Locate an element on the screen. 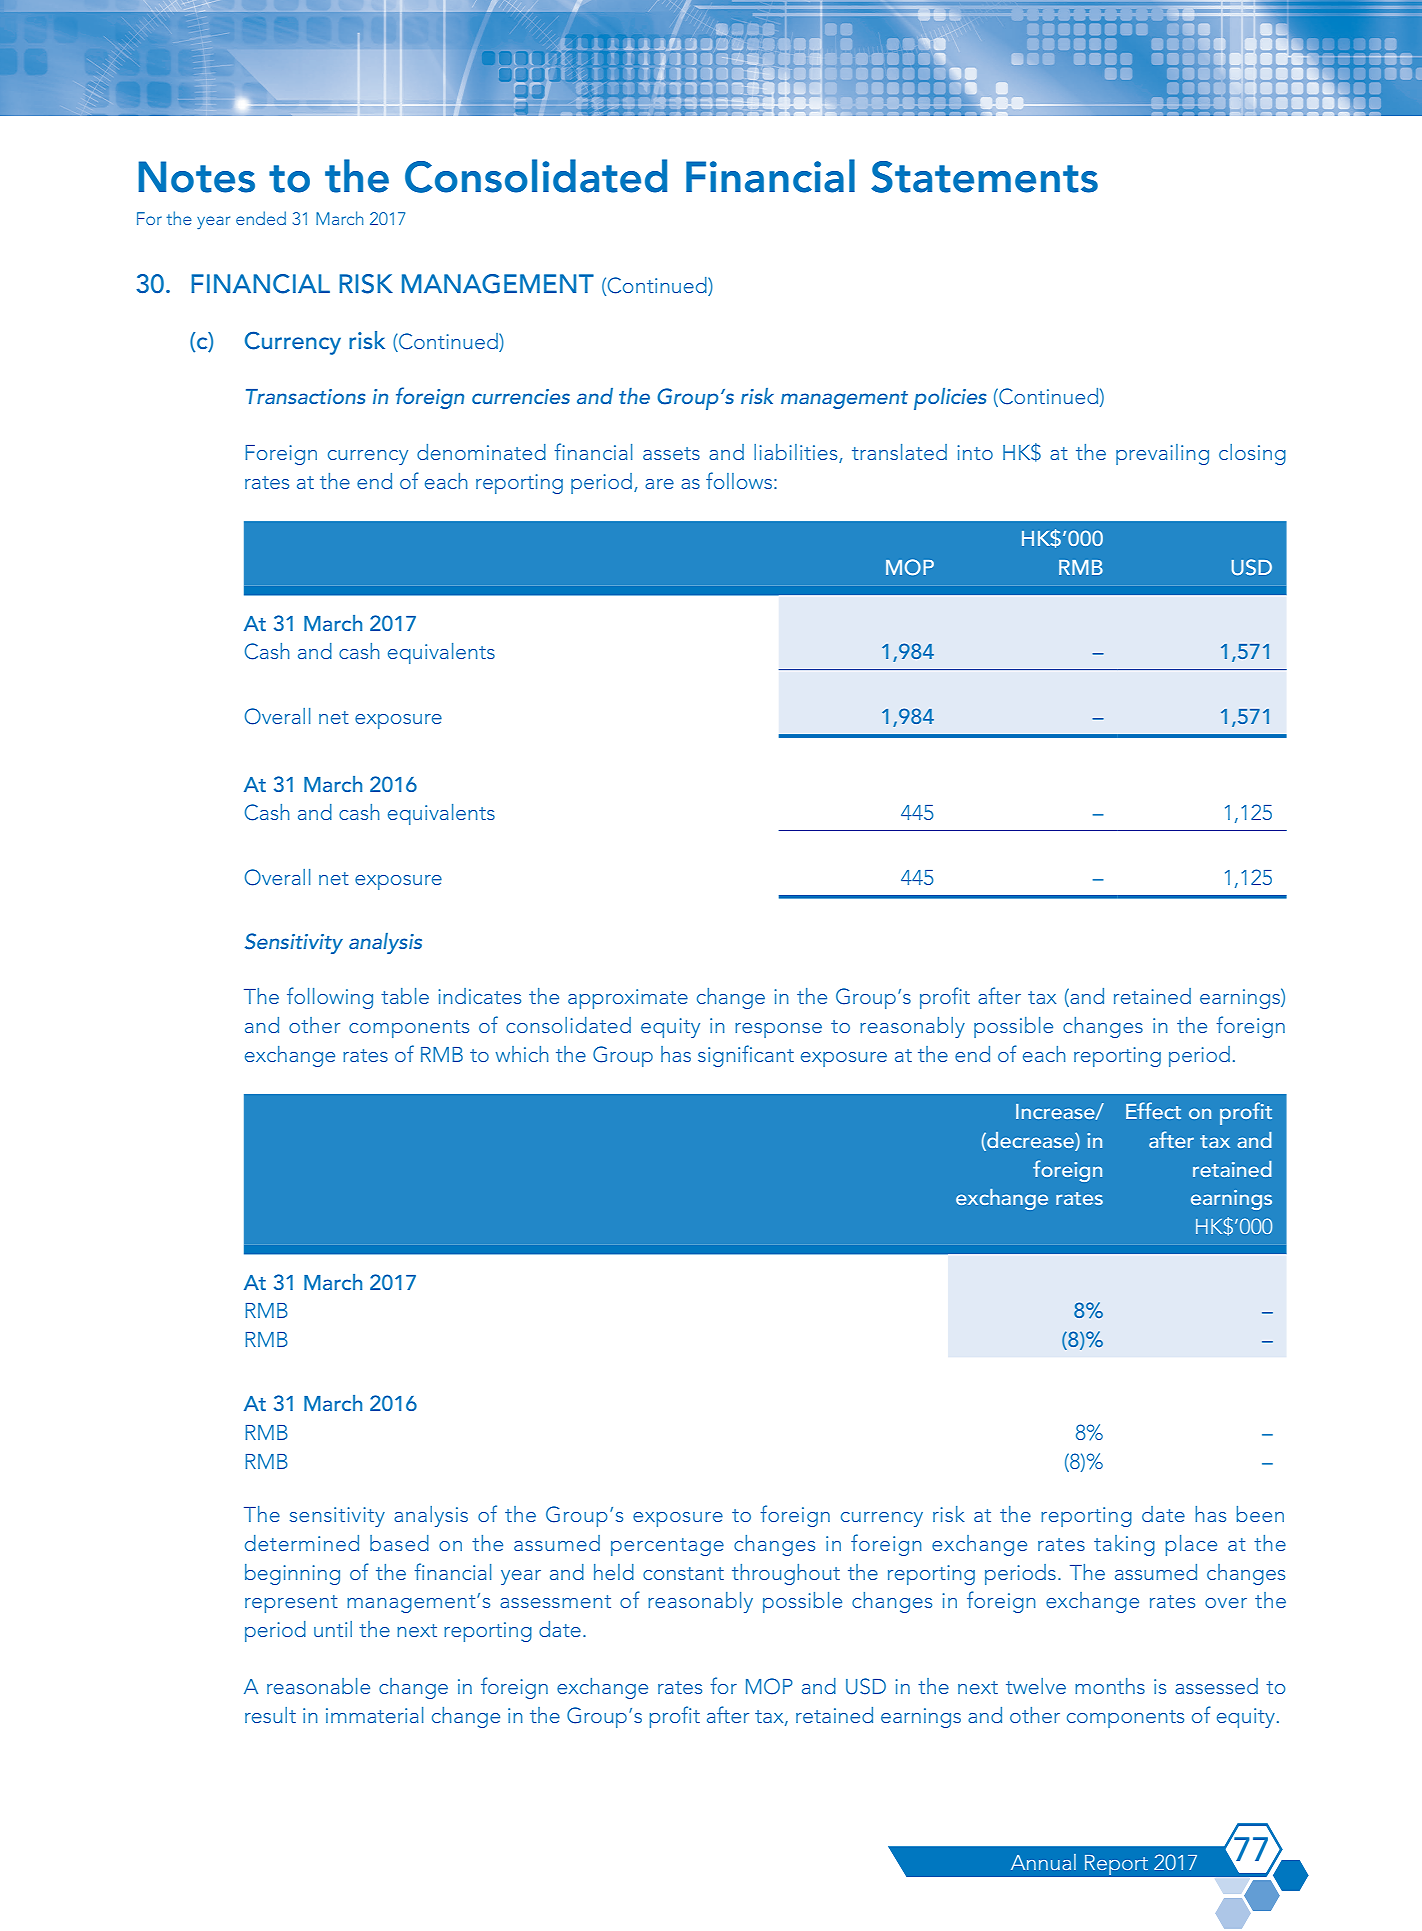 This screenshot has width=1422, height=1931. Annual is located at coordinates (1043, 1862).
